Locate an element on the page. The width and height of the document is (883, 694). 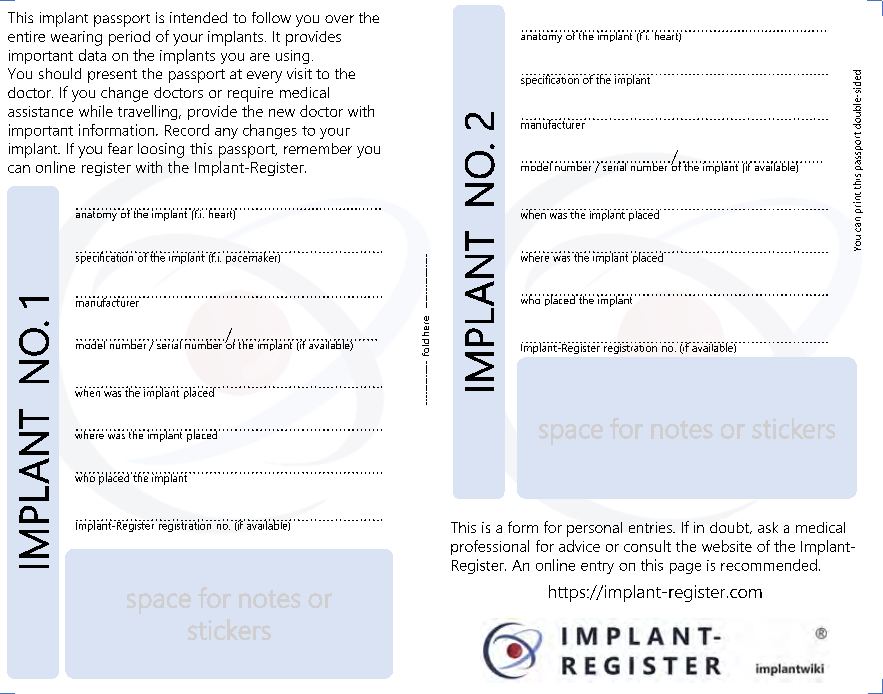
pacemaker is located at coordinates (253, 257).
